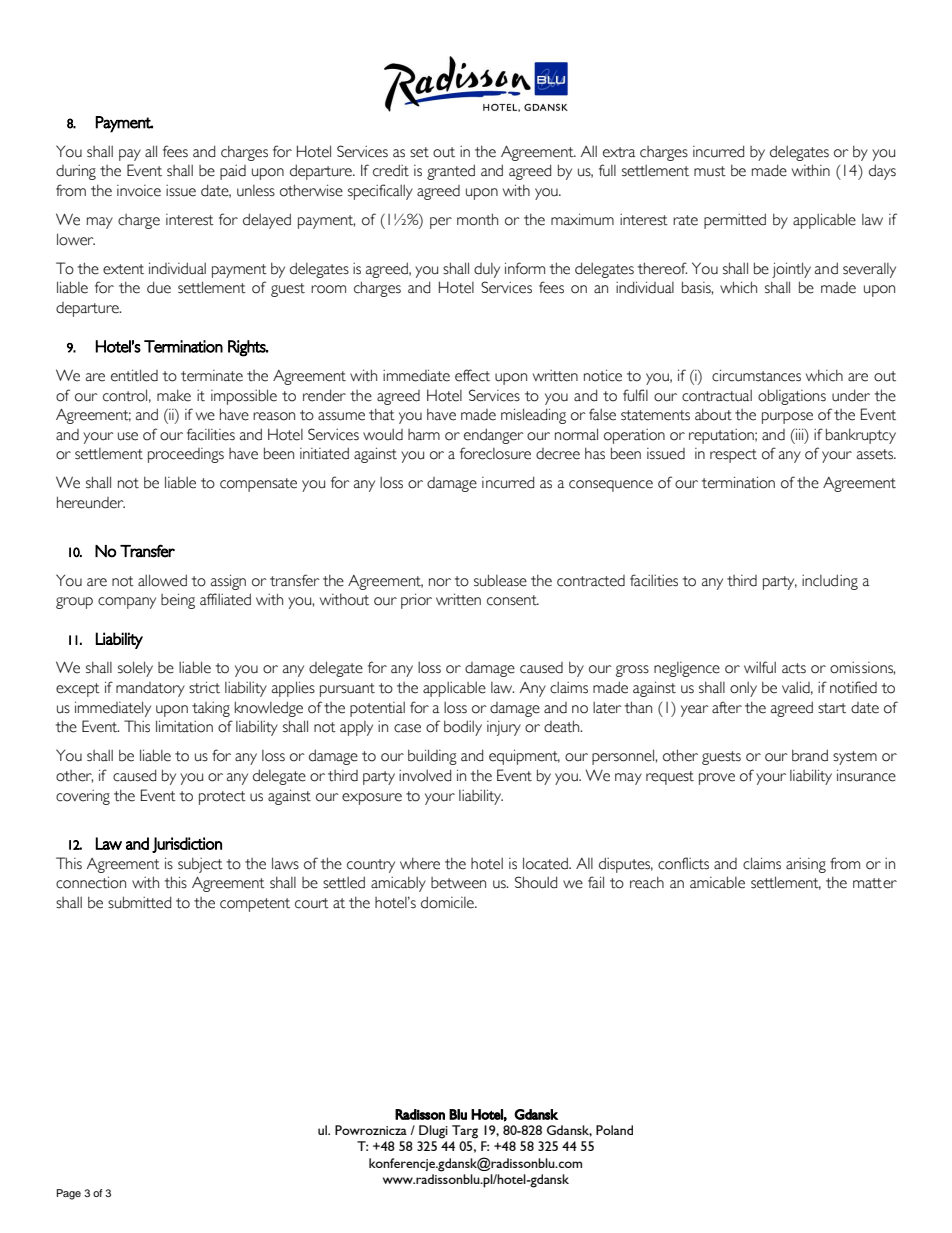 This document has height=1233, width=952. Describe the element at coordinates (451, 172) in the document. I see `granted` at that location.
